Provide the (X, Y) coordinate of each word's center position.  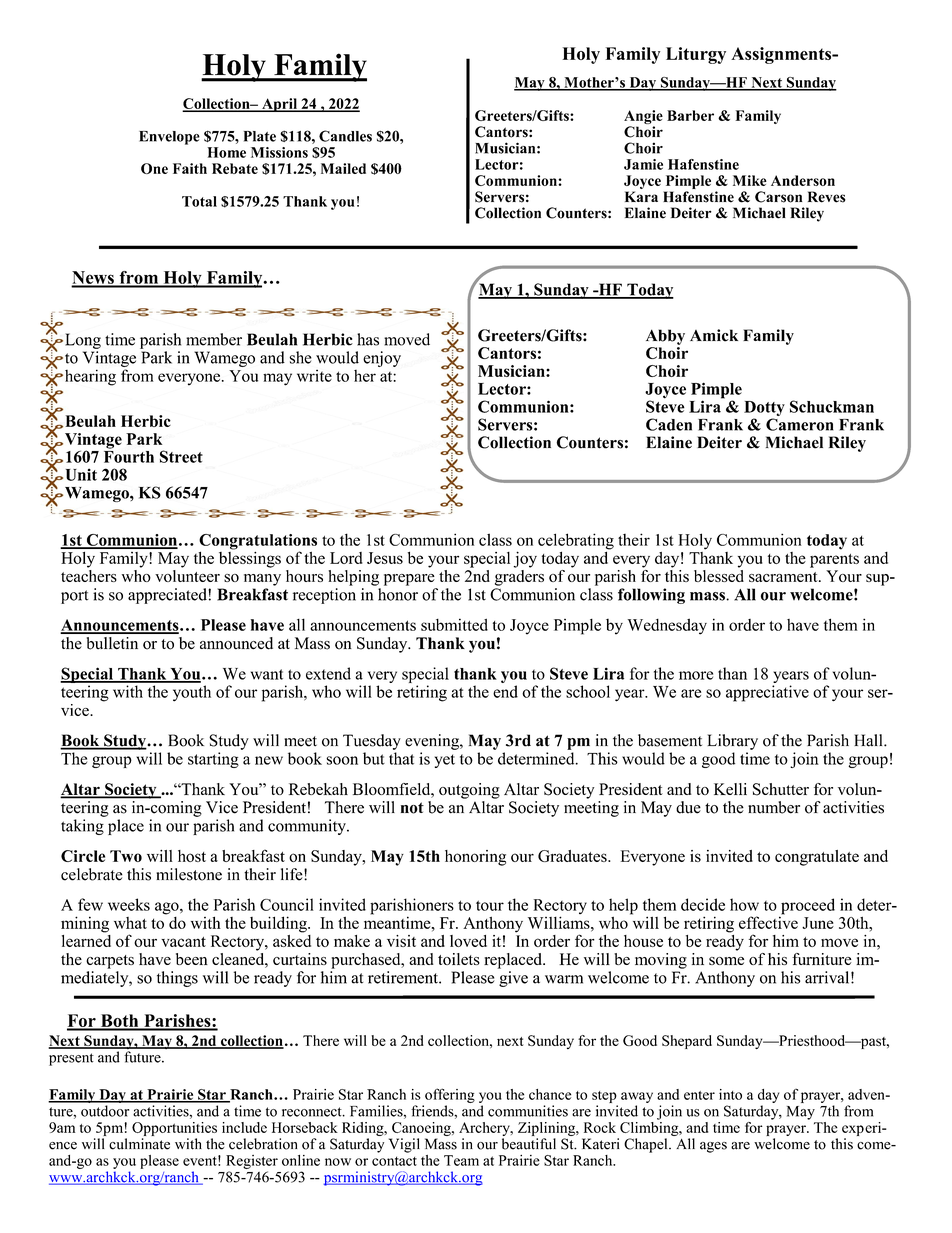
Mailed (343, 168)
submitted (454, 624)
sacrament (784, 577)
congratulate (817, 858)
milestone (189, 874)
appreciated (168, 596)
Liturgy (696, 55)
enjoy (382, 359)
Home (226, 152)
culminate (139, 1144)
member (214, 339)
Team (461, 1160)
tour (490, 905)
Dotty (764, 410)
